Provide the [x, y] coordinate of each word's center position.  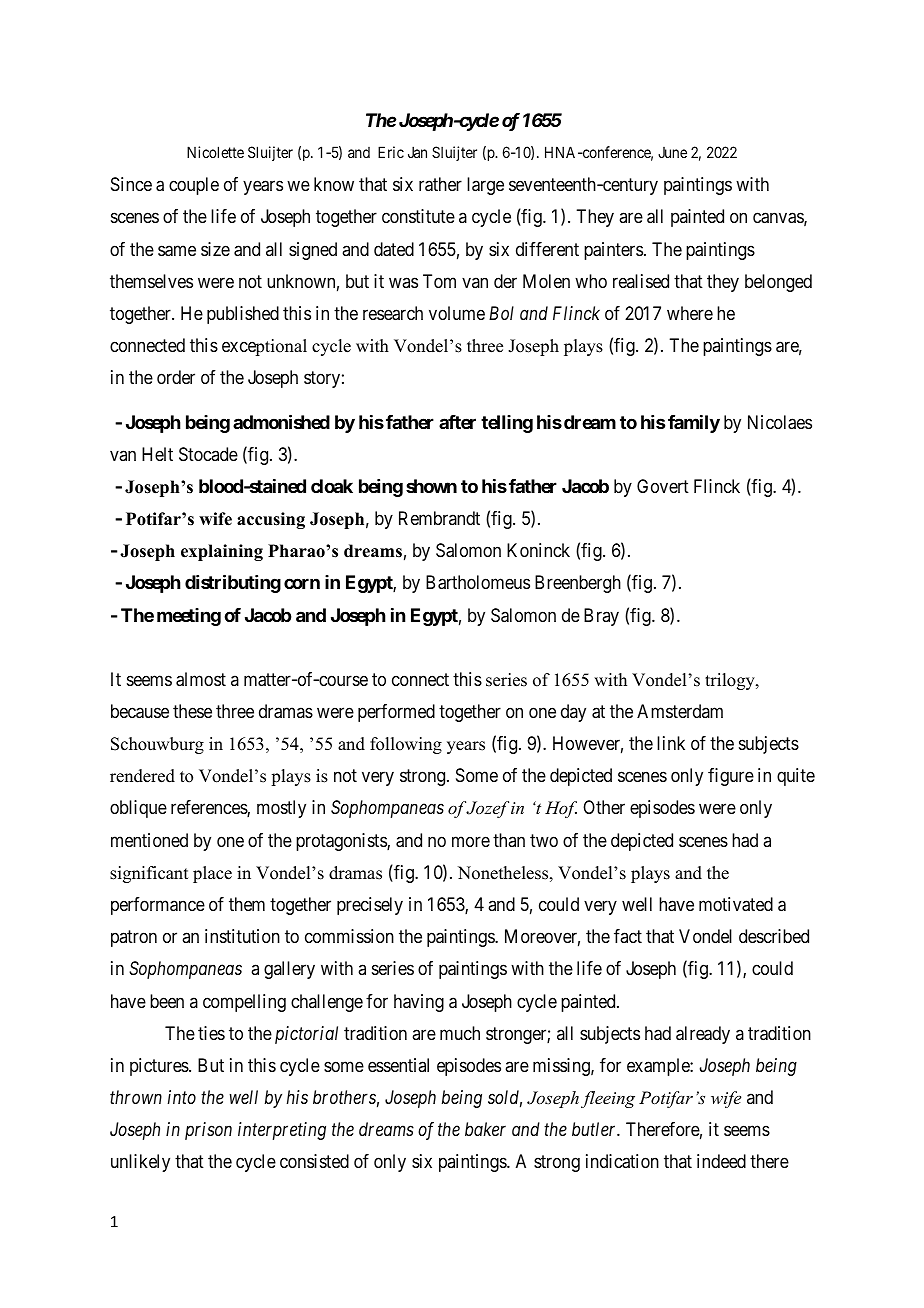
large [485, 186]
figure [731, 777]
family [694, 424]
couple [194, 186]
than [509, 840]
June [672, 152]
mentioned [149, 840]
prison [208, 1131]
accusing [271, 520]
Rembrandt [439, 518]
